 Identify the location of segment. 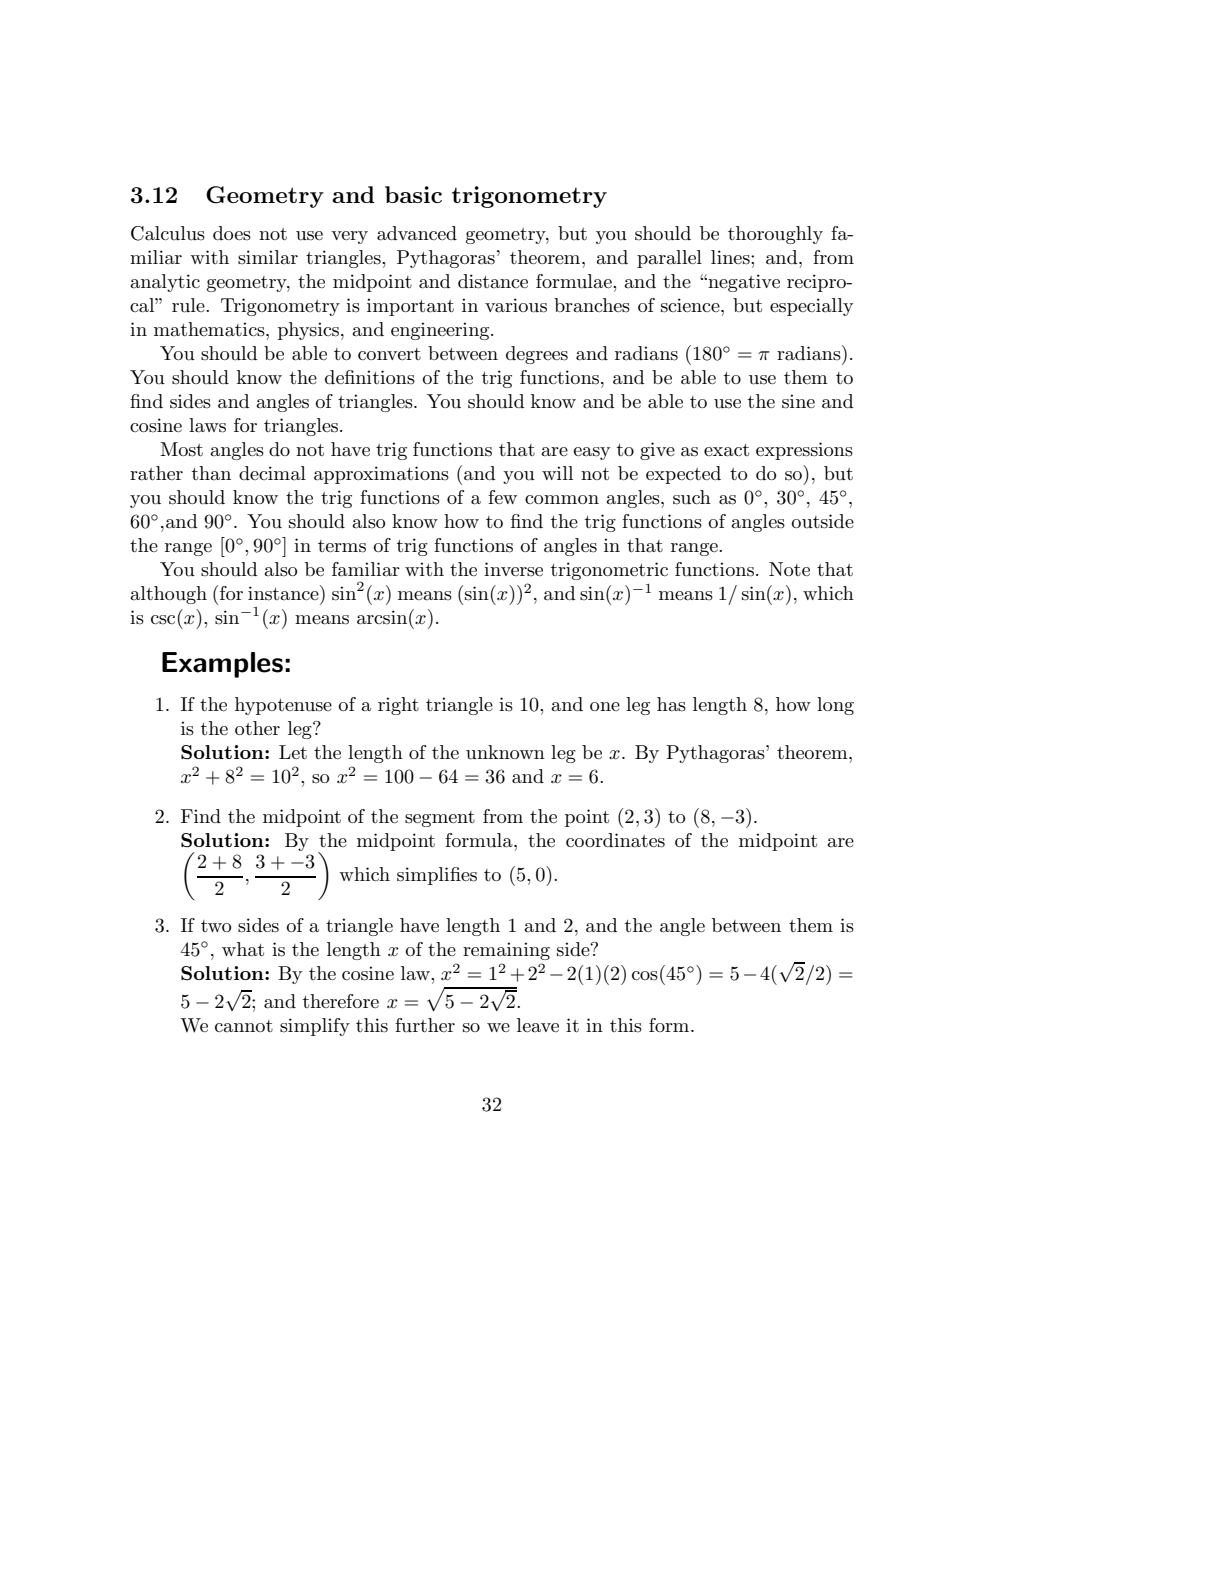
(440, 819).
